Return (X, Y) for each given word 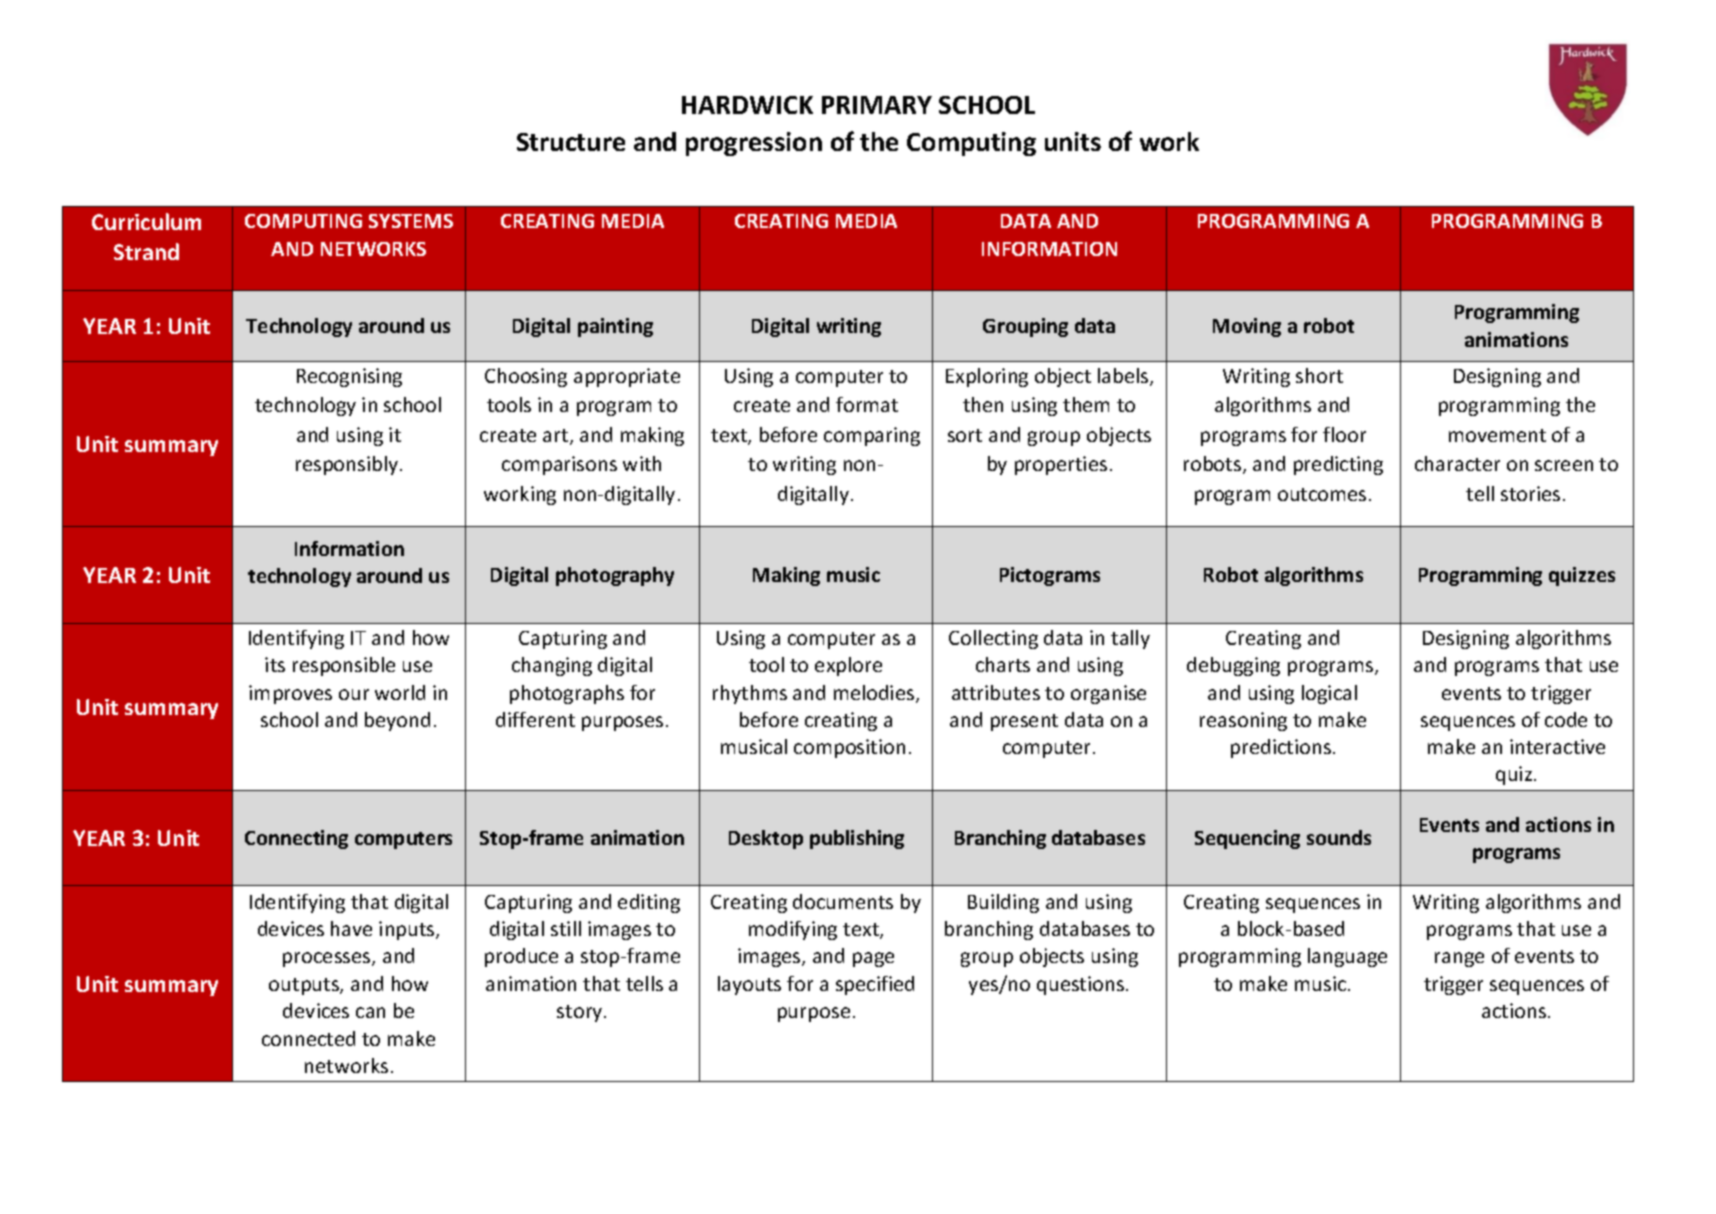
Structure (571, 142)
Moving (1247, 327)
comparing (872, 436)
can (370, 1012)
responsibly (348, 465)
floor (1344, 434)
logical (1329, 694)
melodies (875, 694)
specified (875, 985)
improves (290, 694)
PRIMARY (877, 105)
